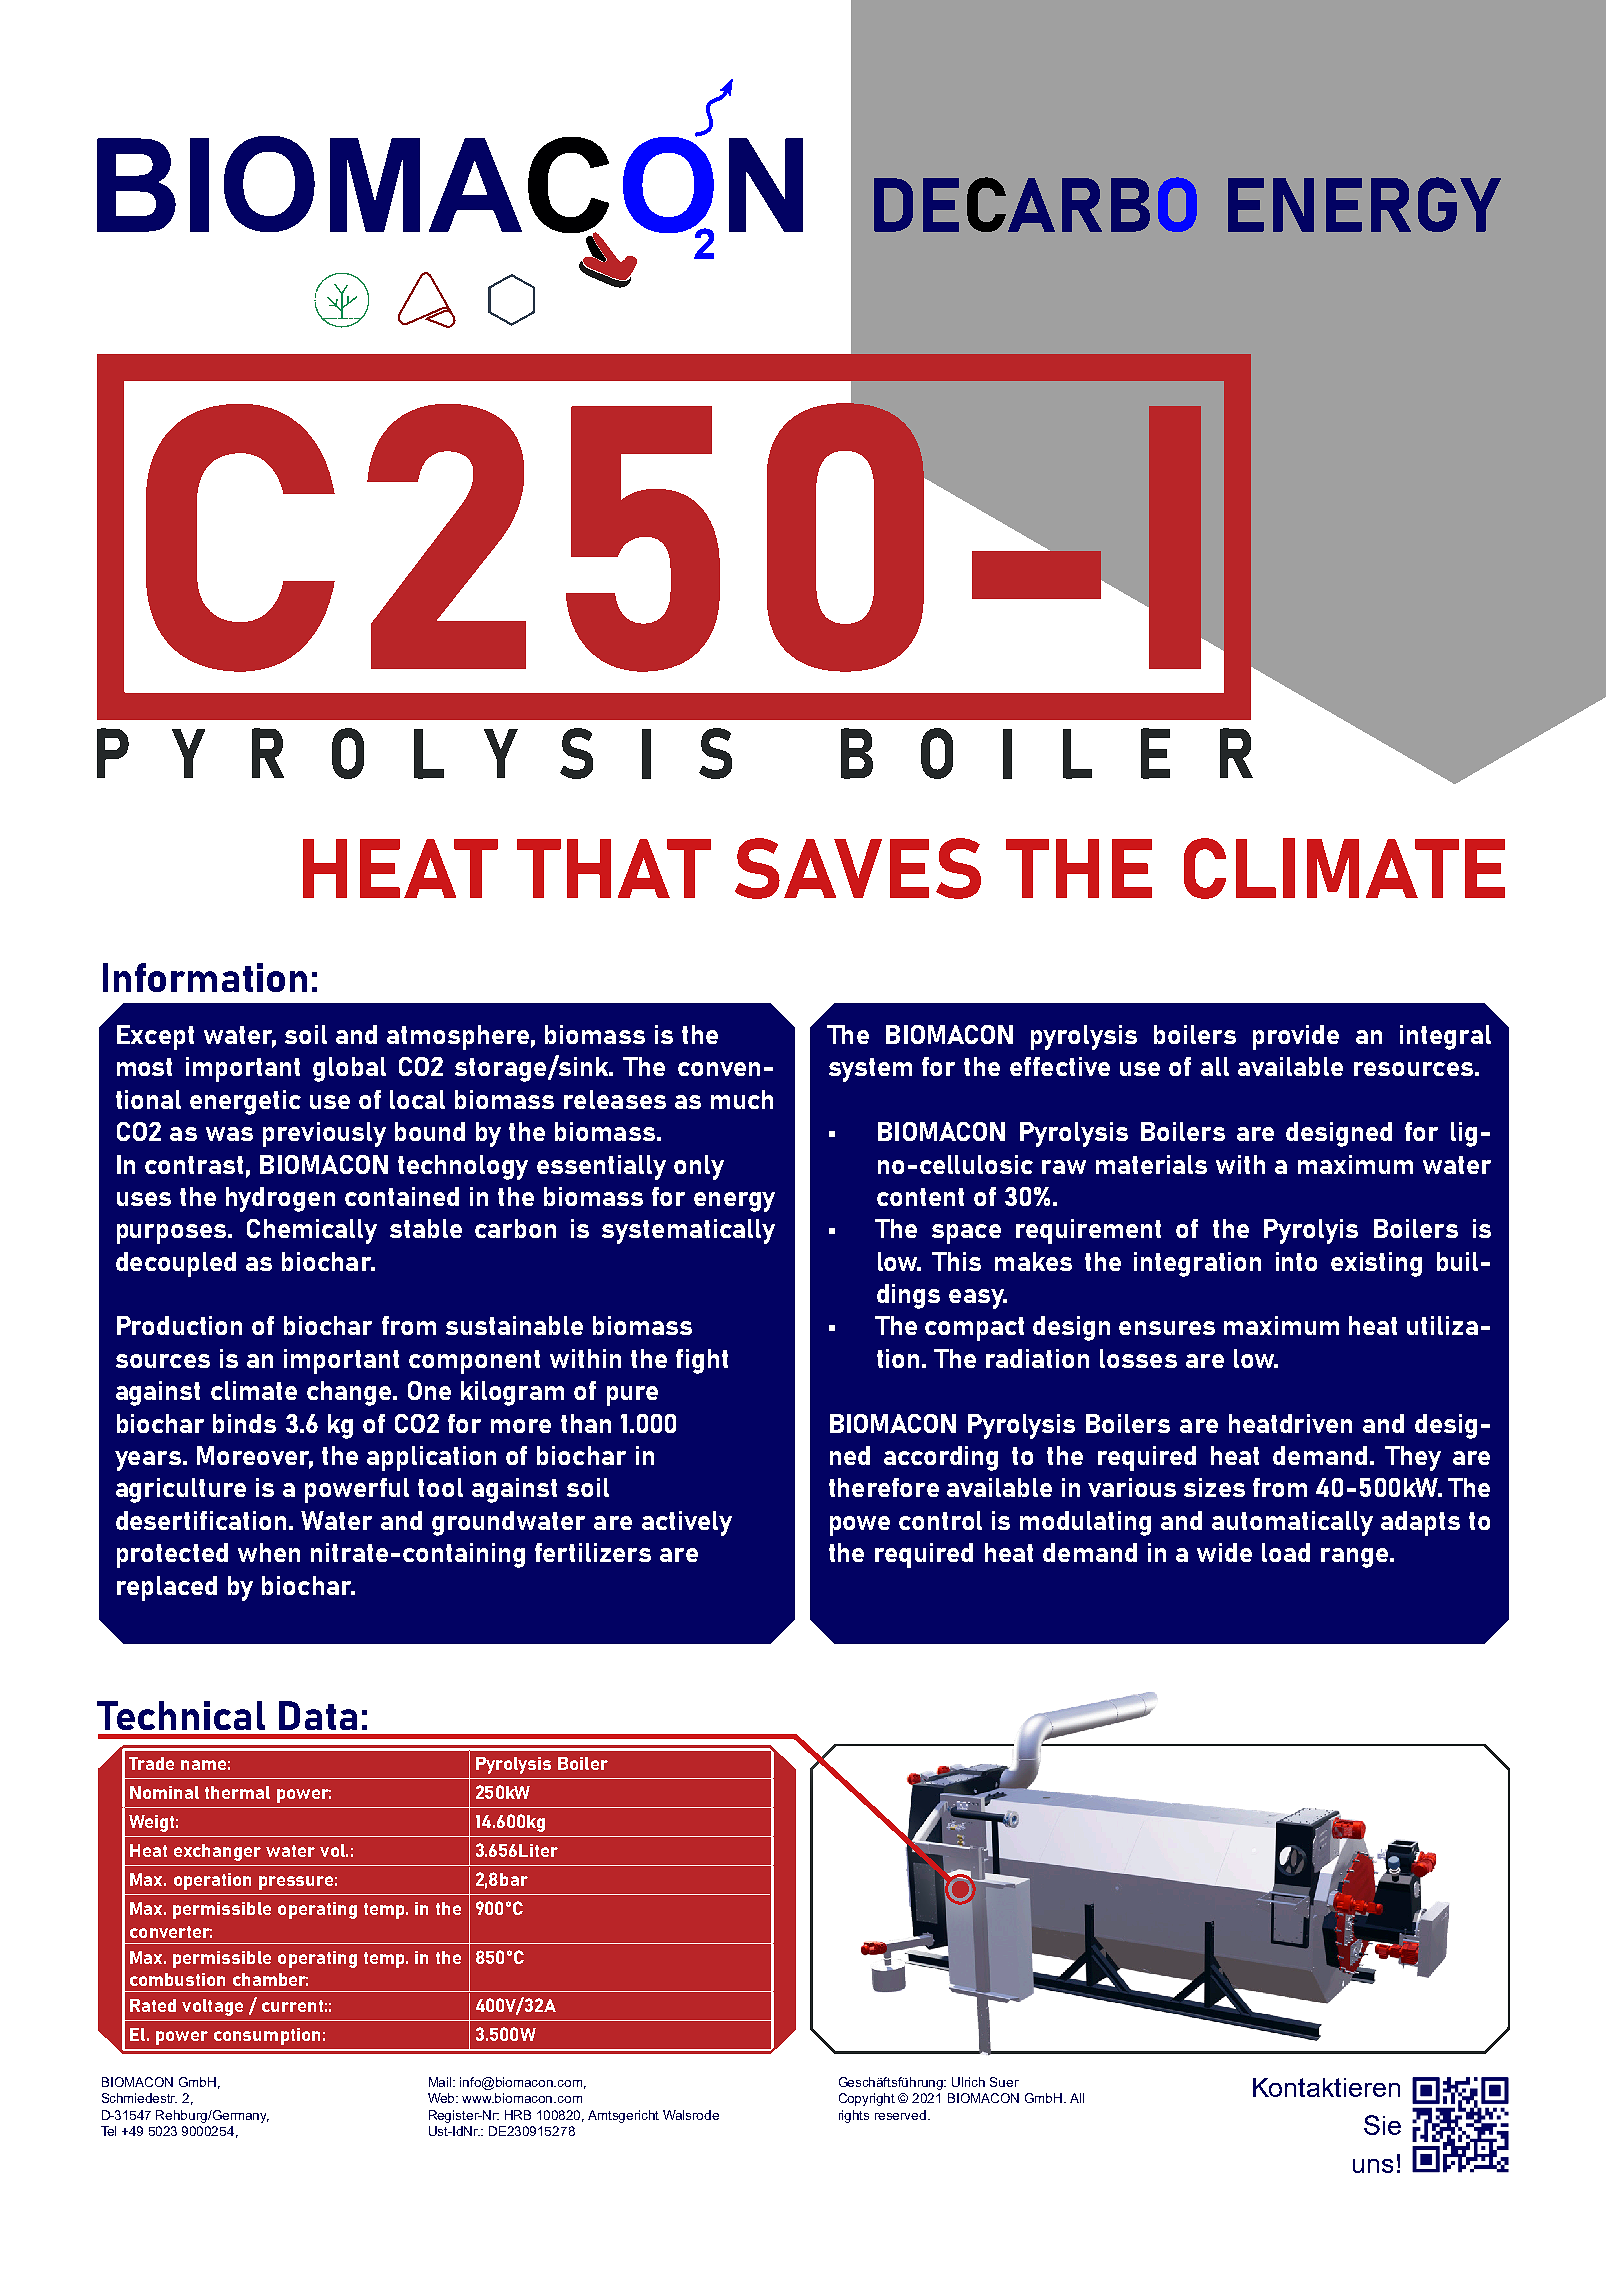 This screenshot has height=2272, width=1606. What do you see at coordinates (854, 2116) in the screenshot?
I see `rights` at bounding box center [854, 2116].
